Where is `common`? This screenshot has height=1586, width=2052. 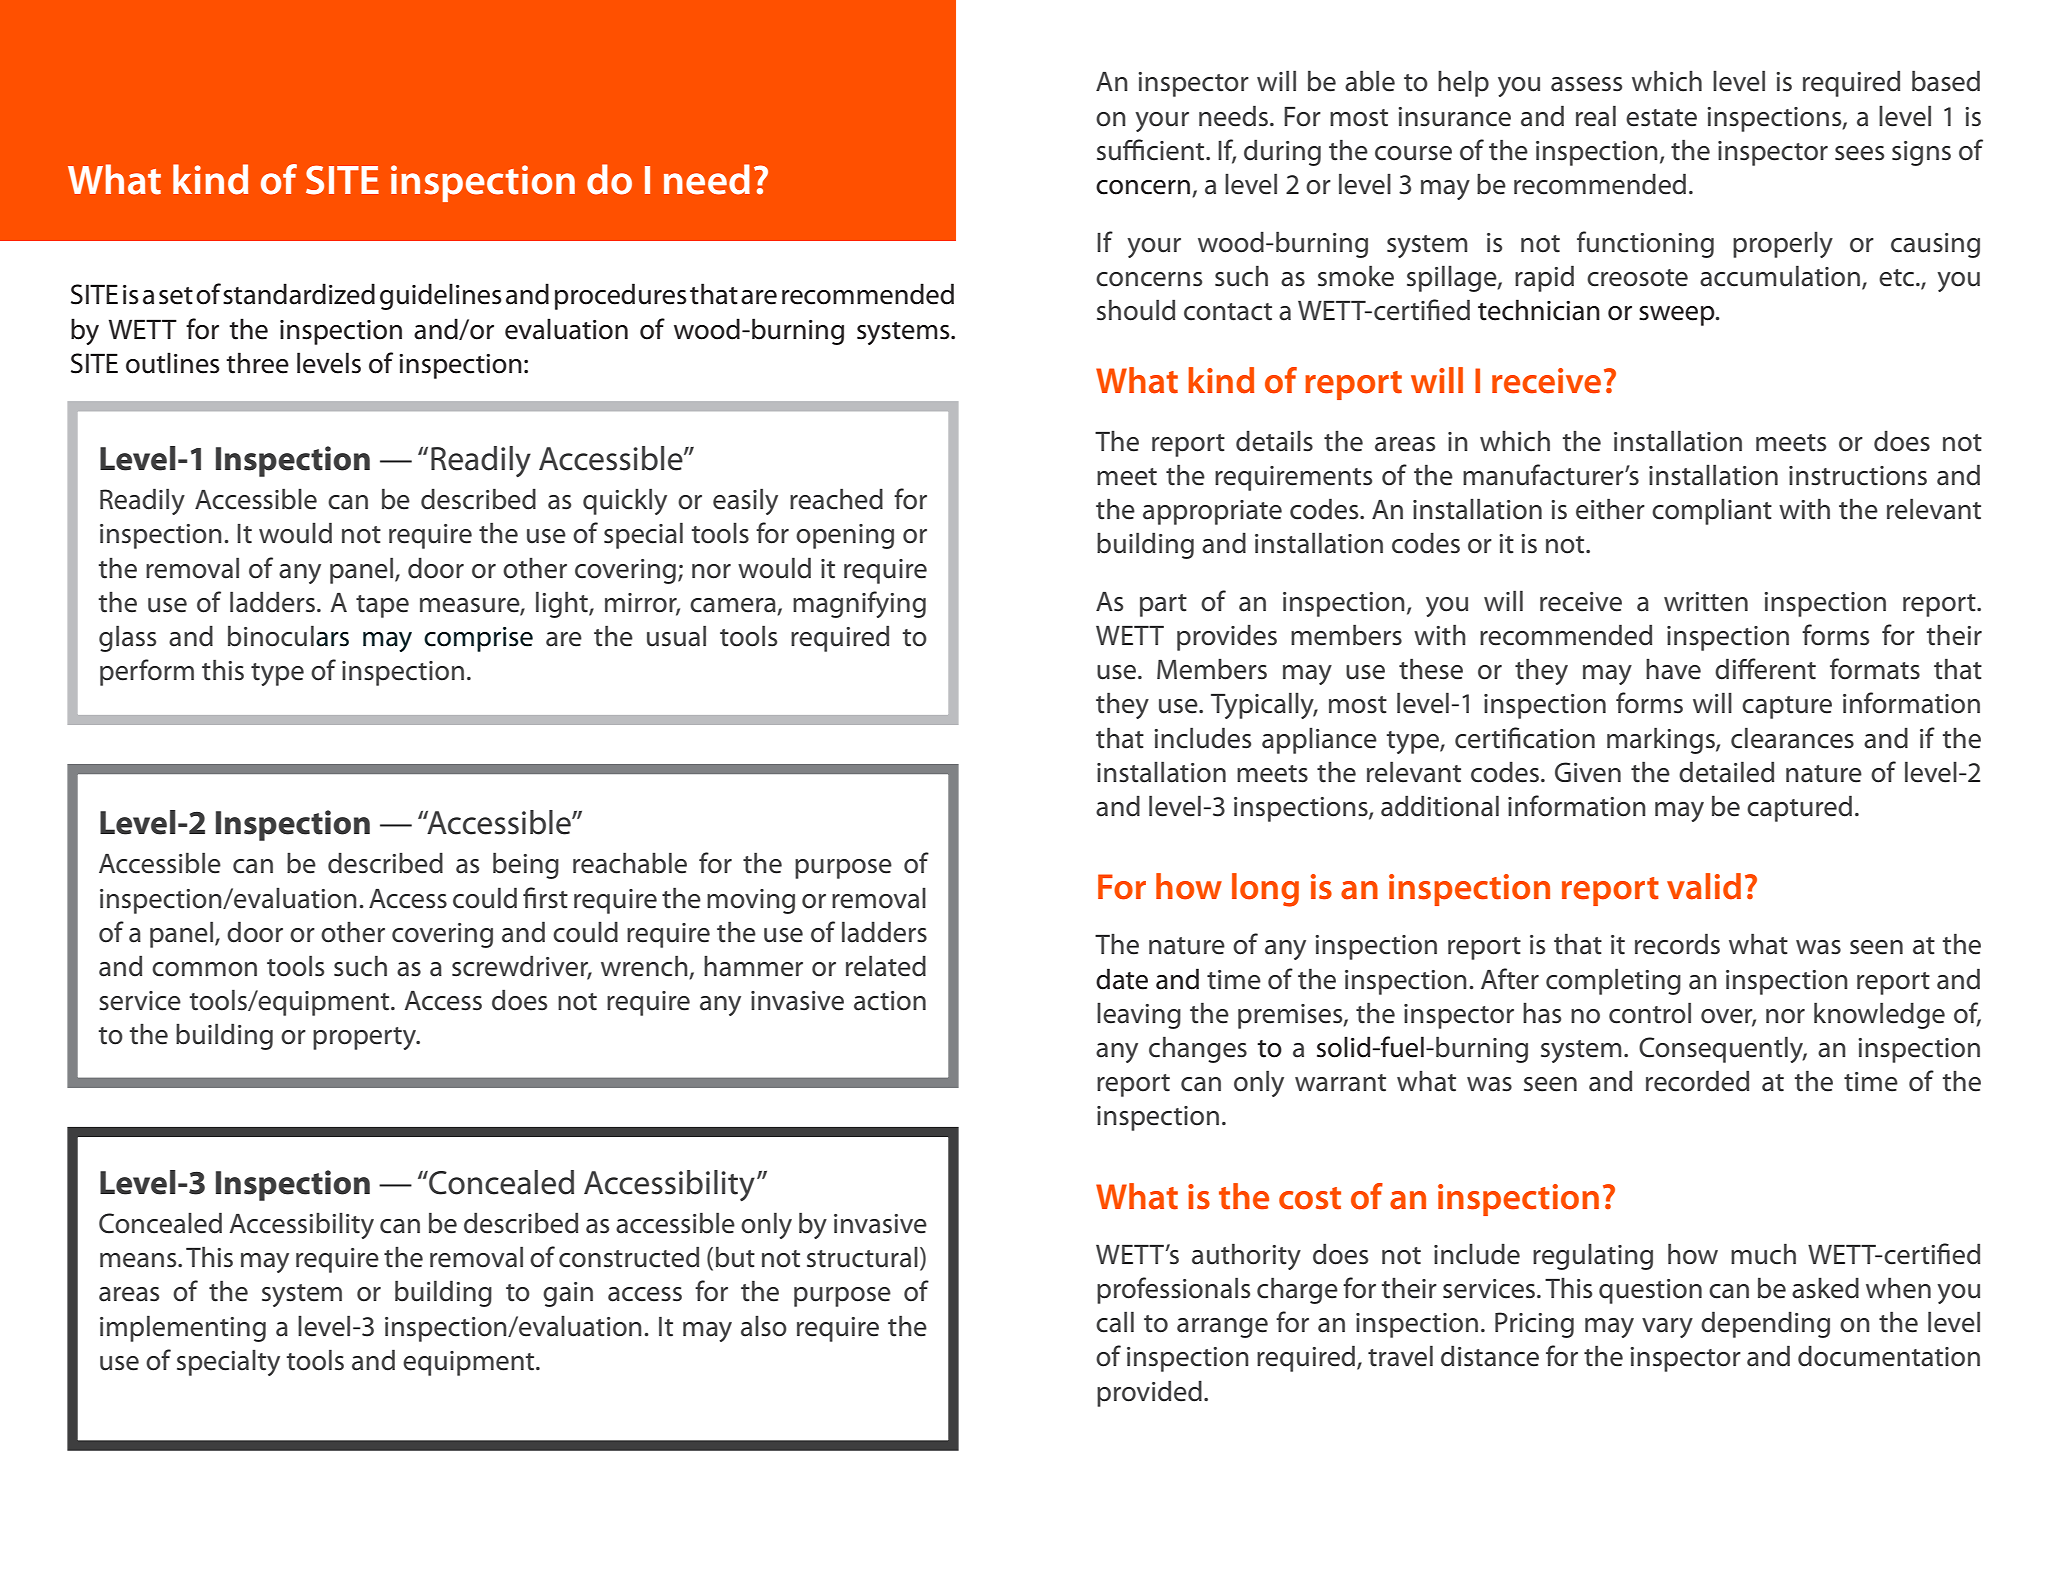
common is located at coordinates (204, 969).
